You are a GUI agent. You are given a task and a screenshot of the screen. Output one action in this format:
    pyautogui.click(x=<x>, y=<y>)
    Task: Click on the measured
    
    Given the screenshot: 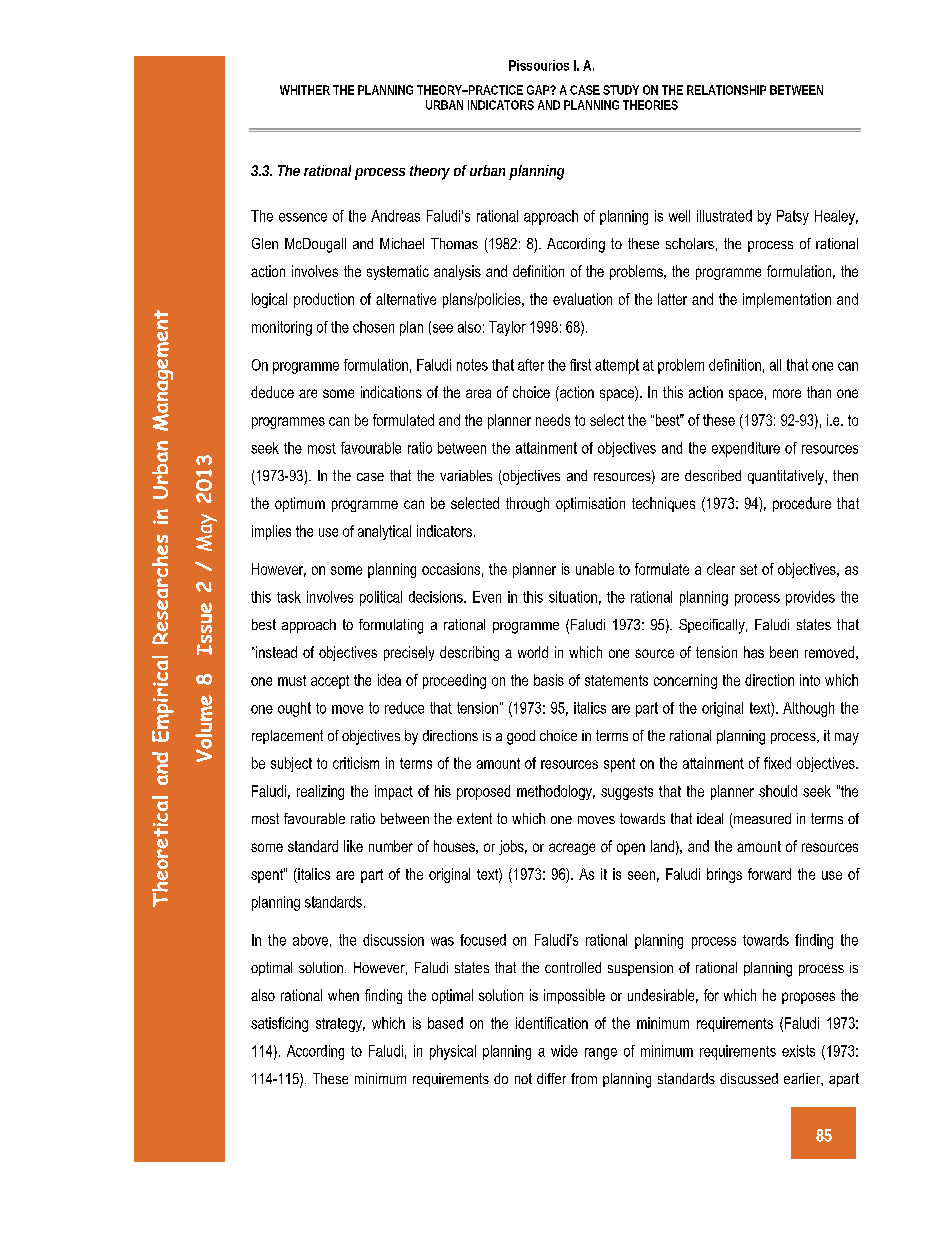 What is the action you would take?
    pyautogui.click(x=762, y=818)
